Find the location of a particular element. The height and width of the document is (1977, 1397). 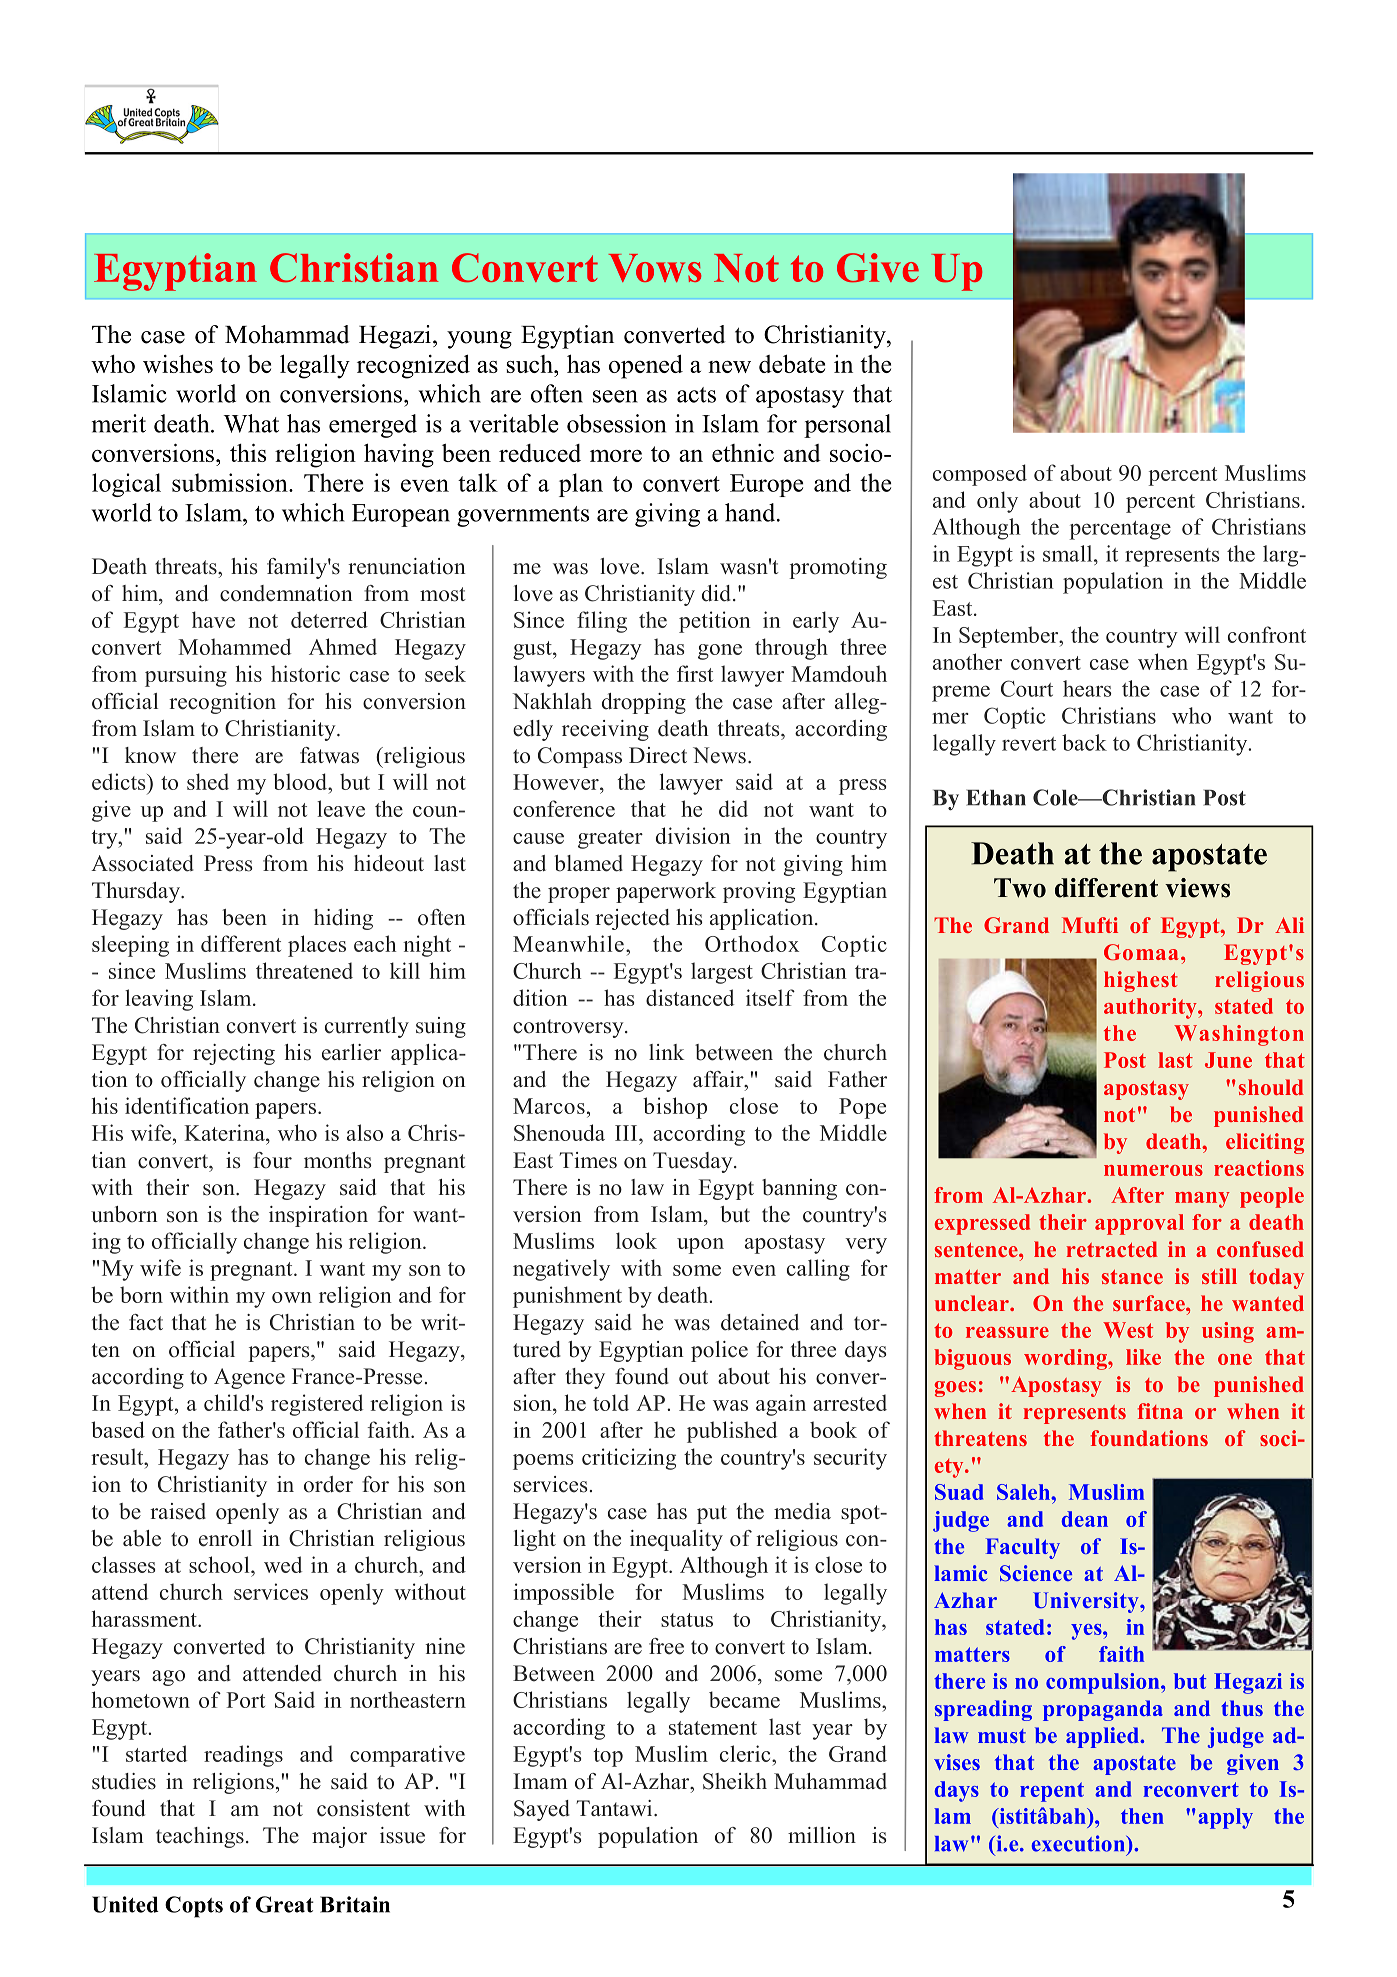

dean is located at coordinates (1085, 1519).
